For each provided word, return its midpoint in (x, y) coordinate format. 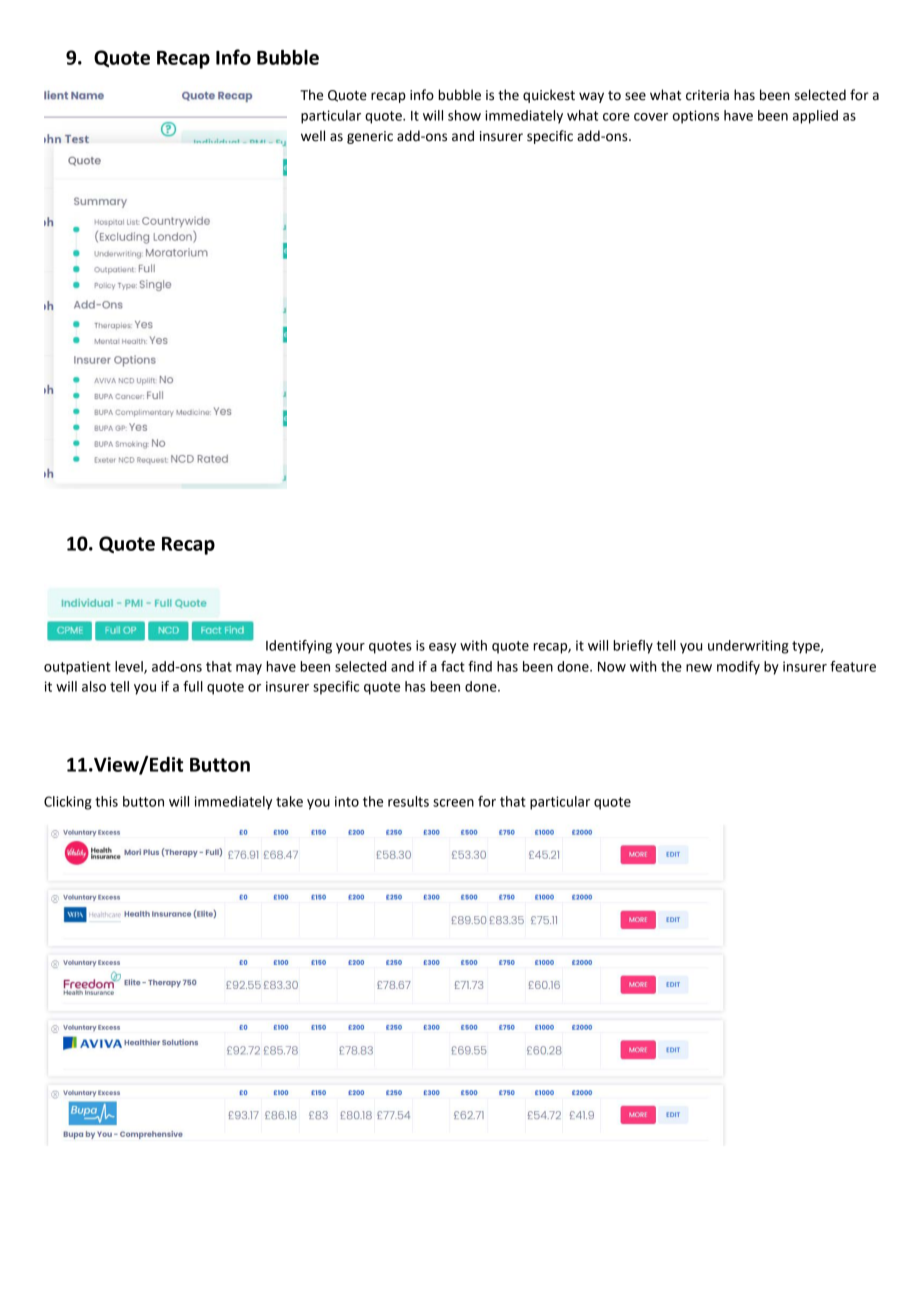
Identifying (299, 647)
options (696, 117)
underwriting (748, 647)
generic (370, 137)
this (106, 801)
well (313, 136)
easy (442, 648)
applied (815, 117)
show (464, 115)
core (616, 117)
